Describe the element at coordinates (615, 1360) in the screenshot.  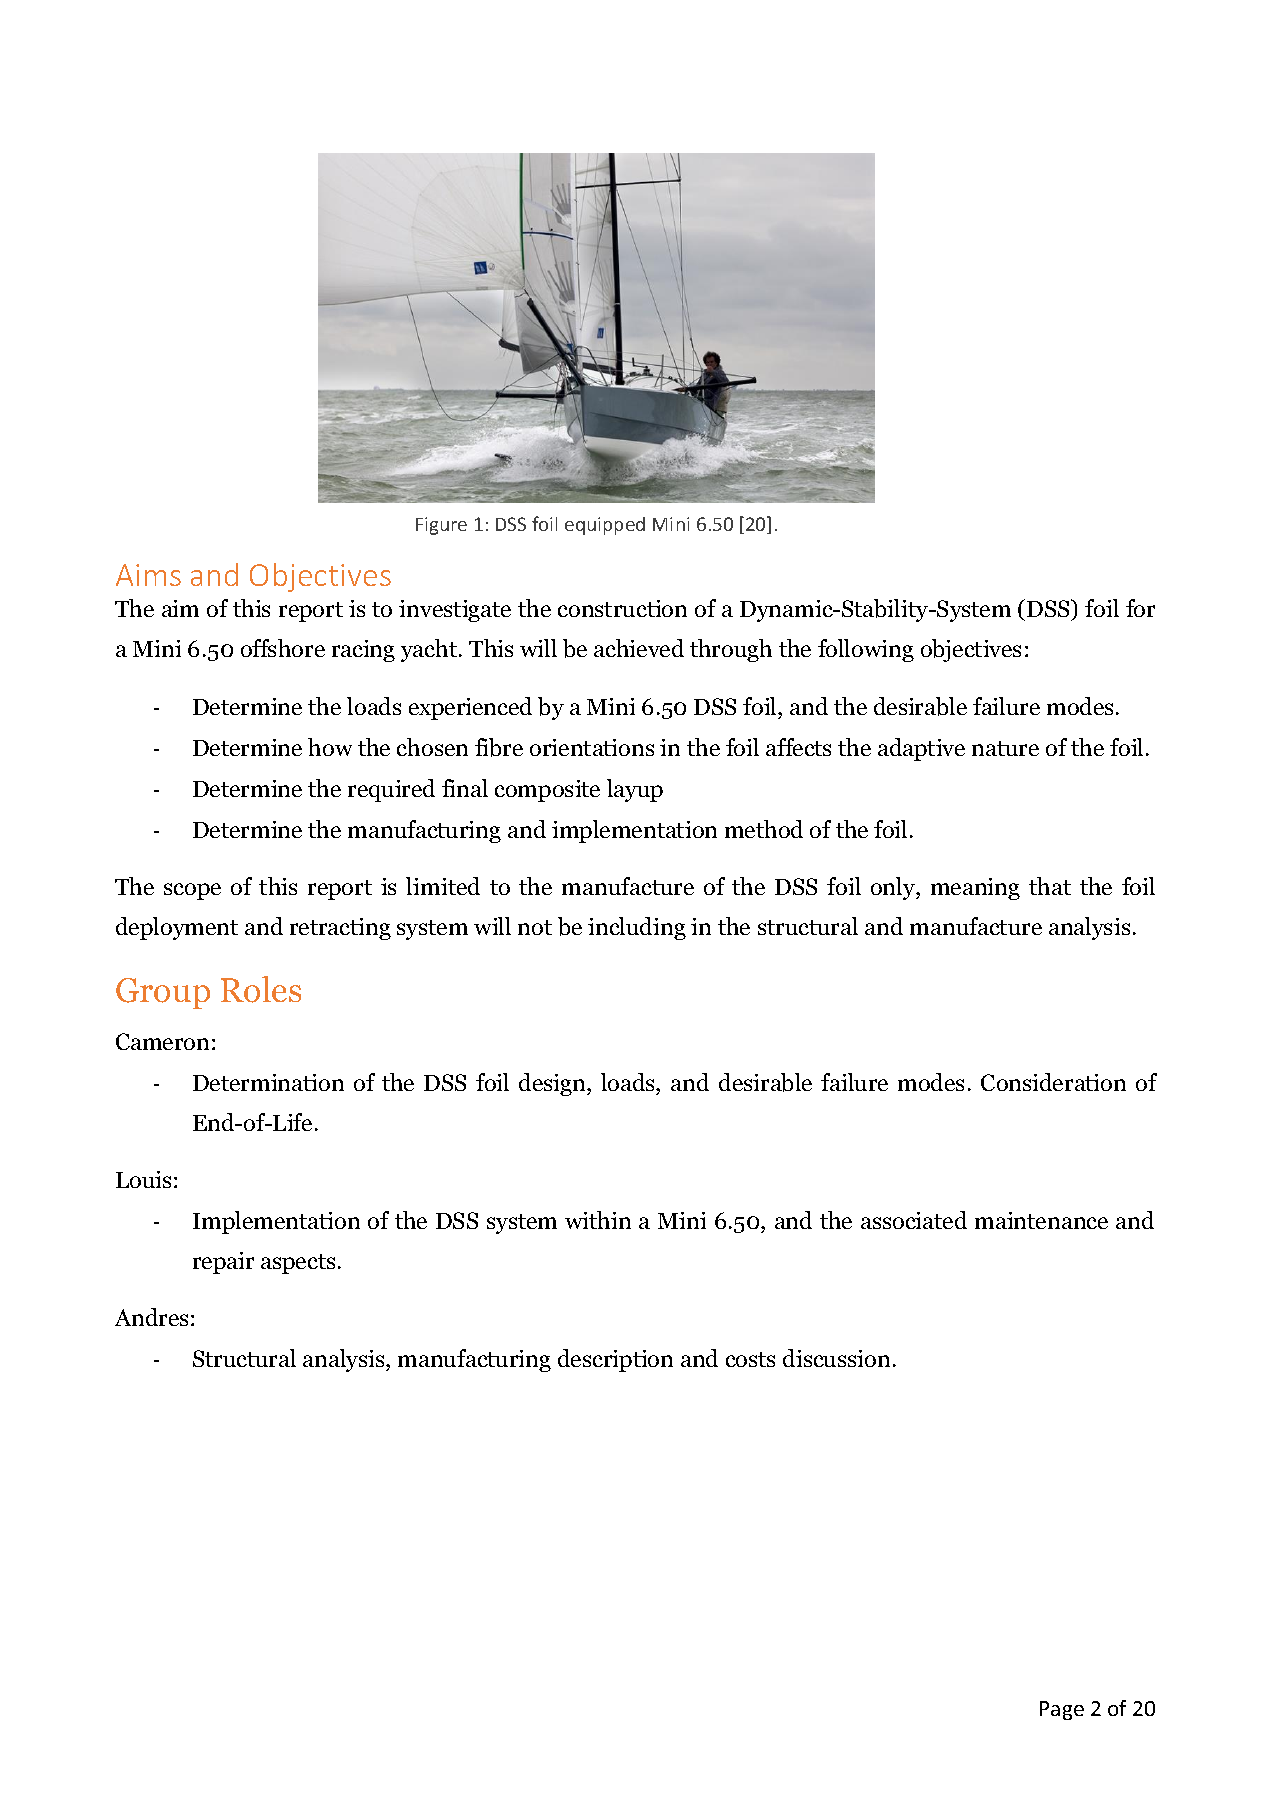
I see `description` at that location.
